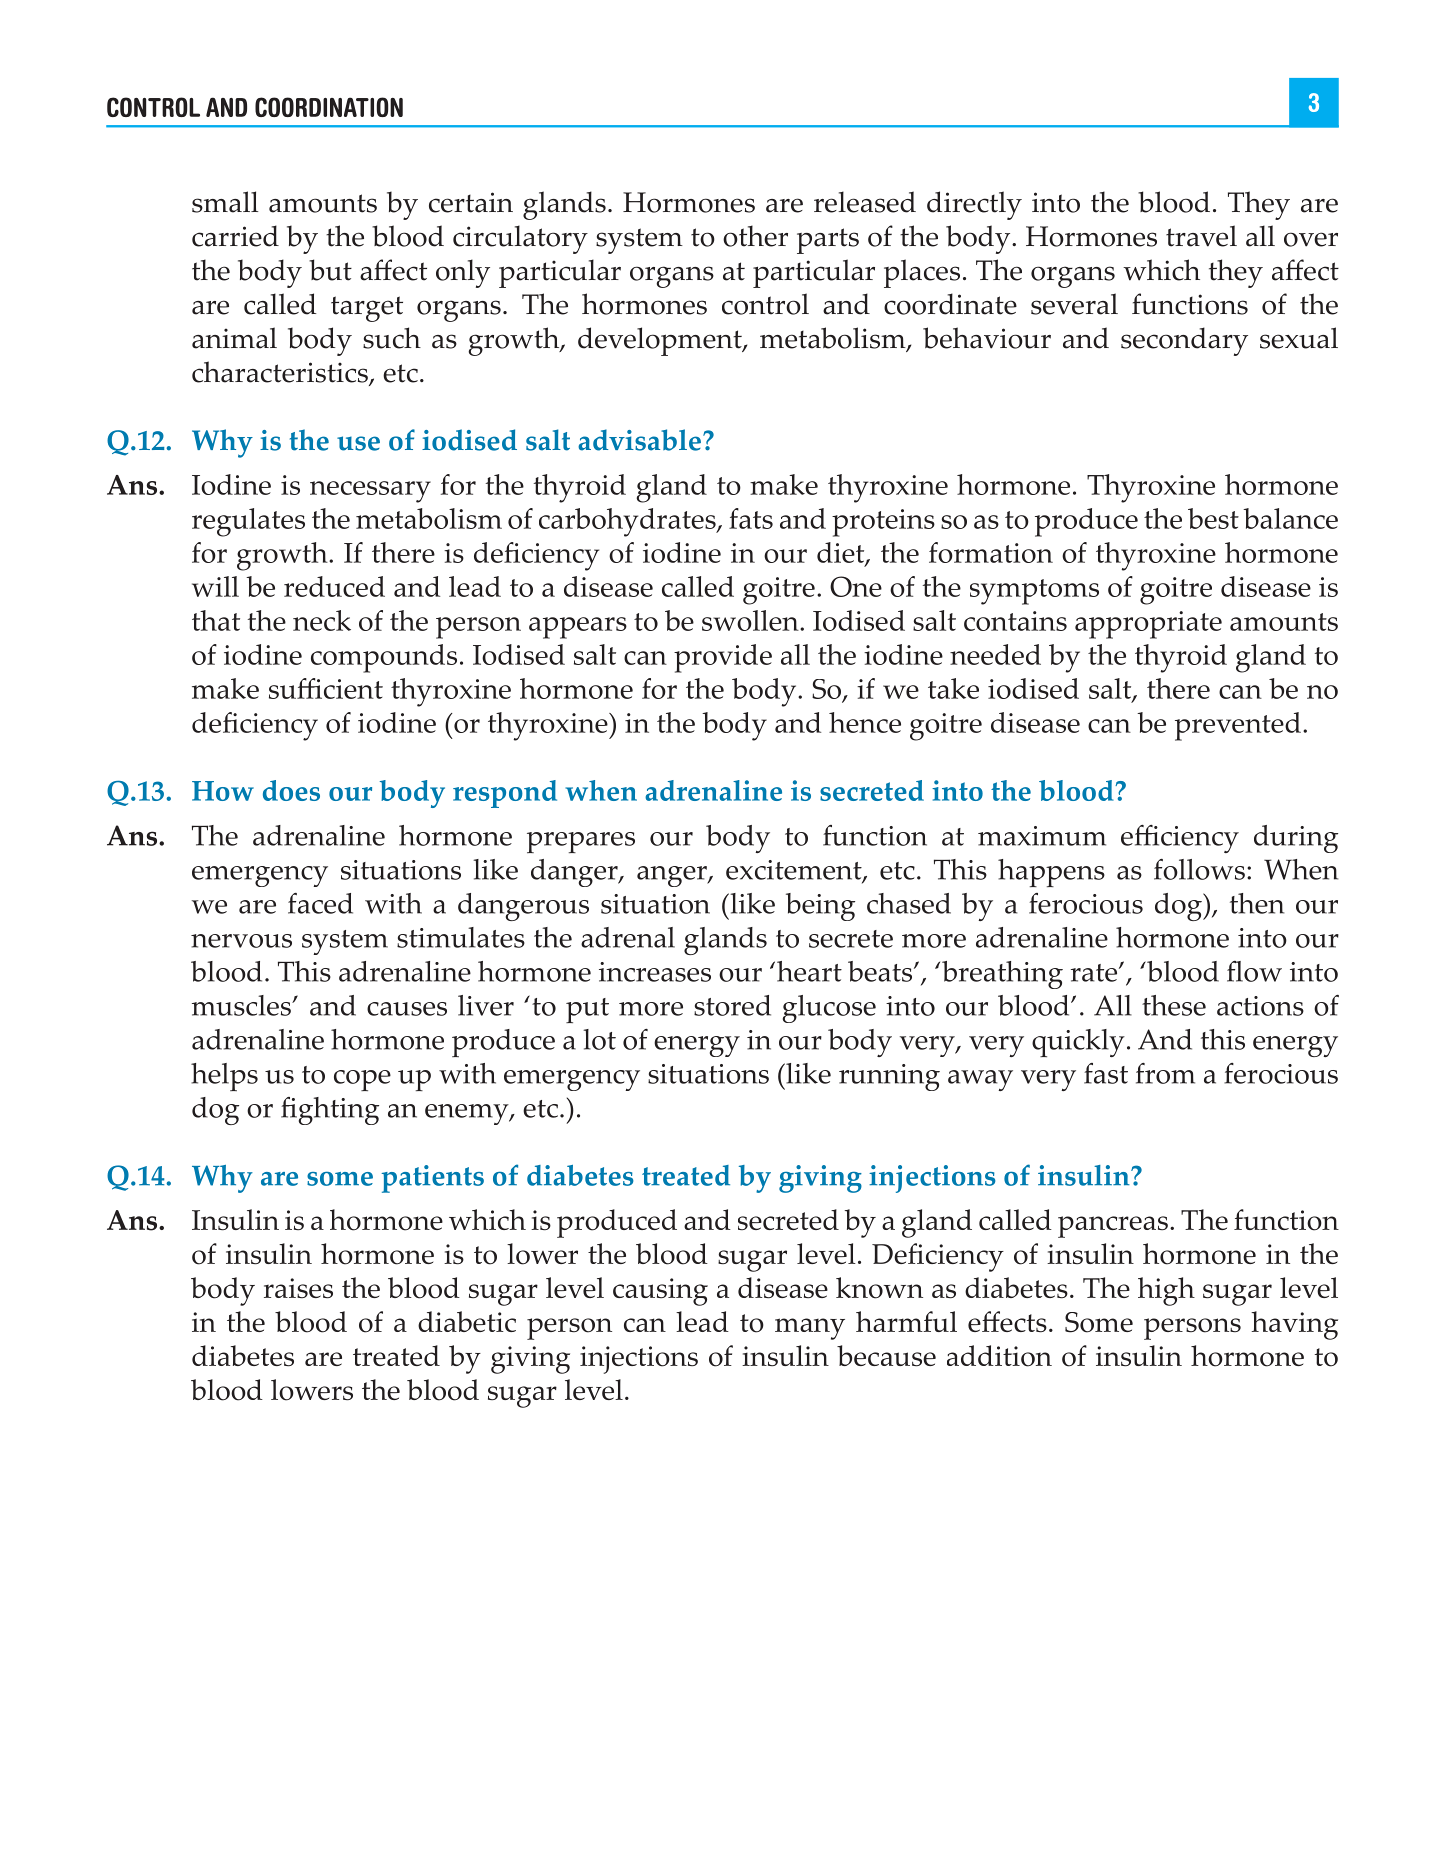 The image size is (1445, 1870). What do you see at coordinates (865, 202) in the page?
I see `released` at bounding box center [865, 202].
